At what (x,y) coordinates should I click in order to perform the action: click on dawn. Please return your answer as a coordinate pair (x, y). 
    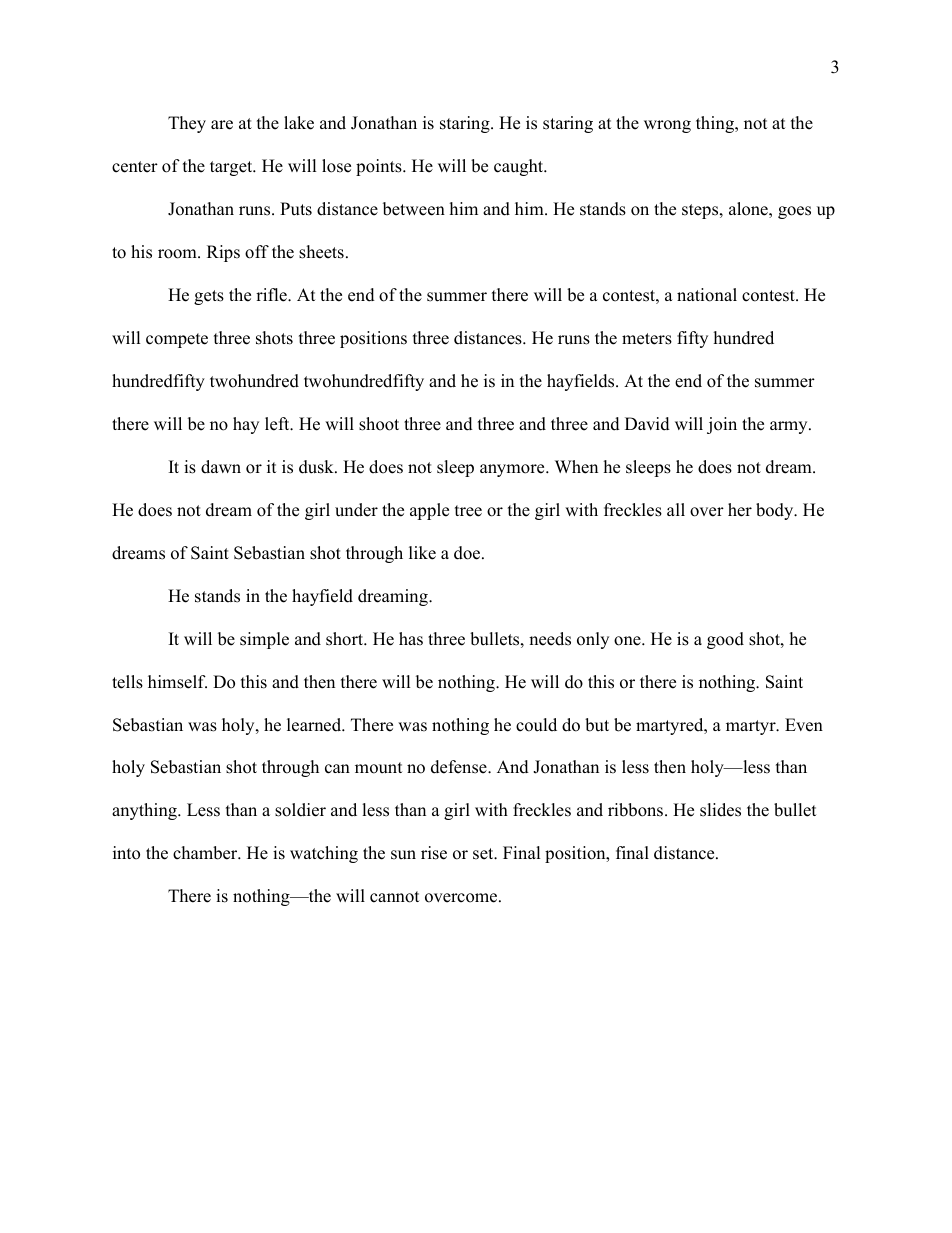
    Looking at the image, I should click on (221, 467).
